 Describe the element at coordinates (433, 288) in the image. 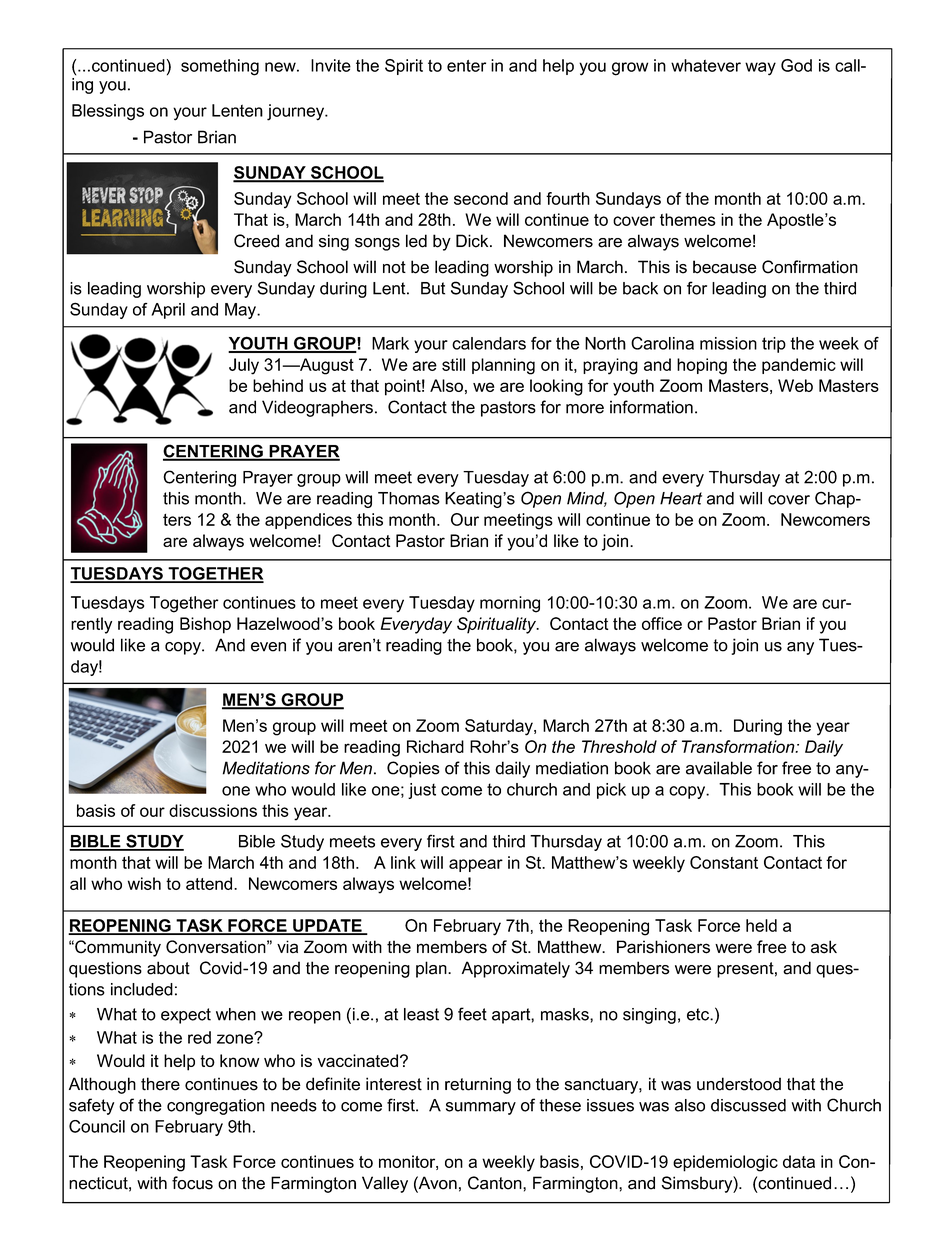

I see `But` at that location.
